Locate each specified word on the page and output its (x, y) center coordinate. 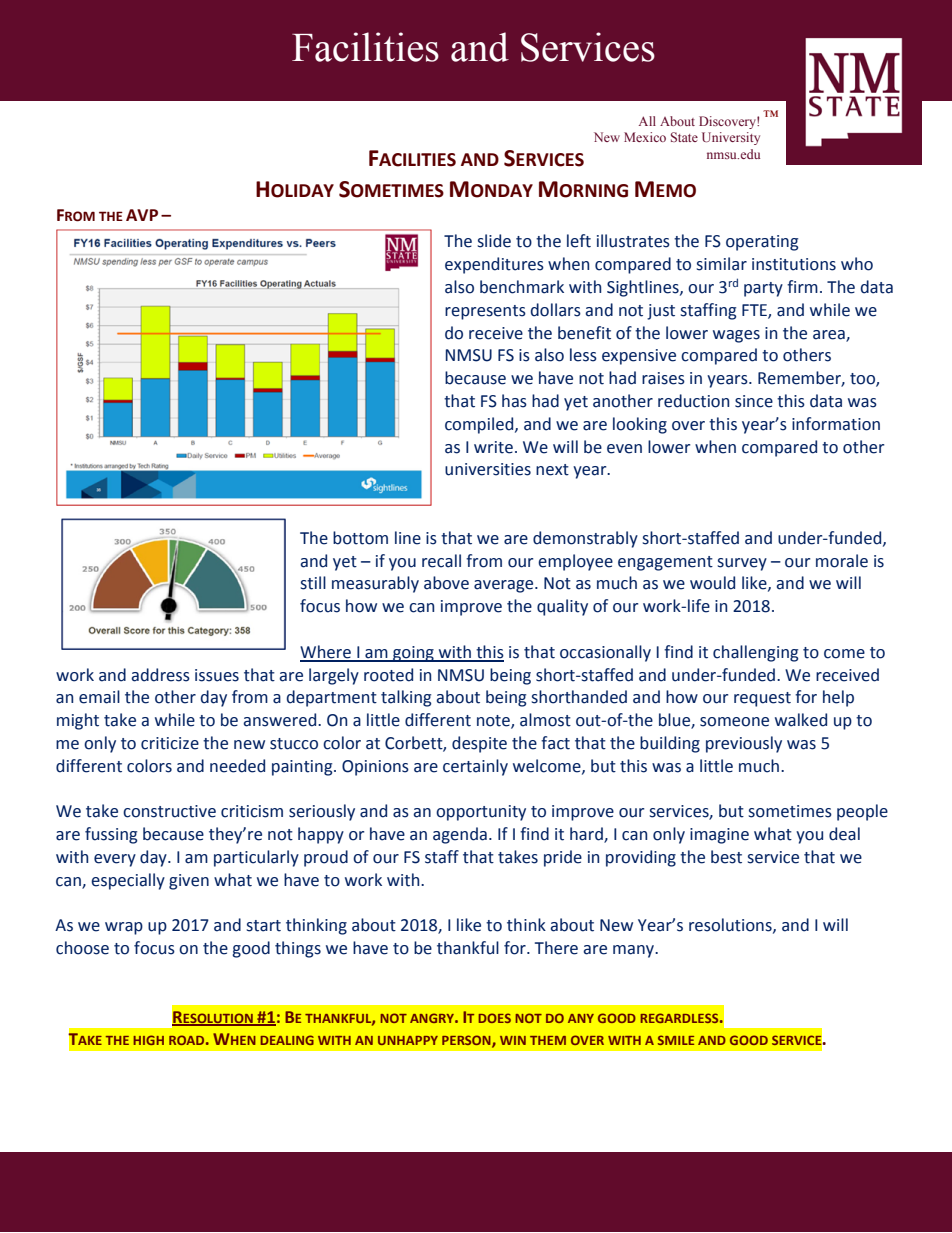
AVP (142, 215)
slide (494, 241)
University (731, 138)
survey (742, 564)
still (313, 583)
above (446, 583)
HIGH (148, 1040)
